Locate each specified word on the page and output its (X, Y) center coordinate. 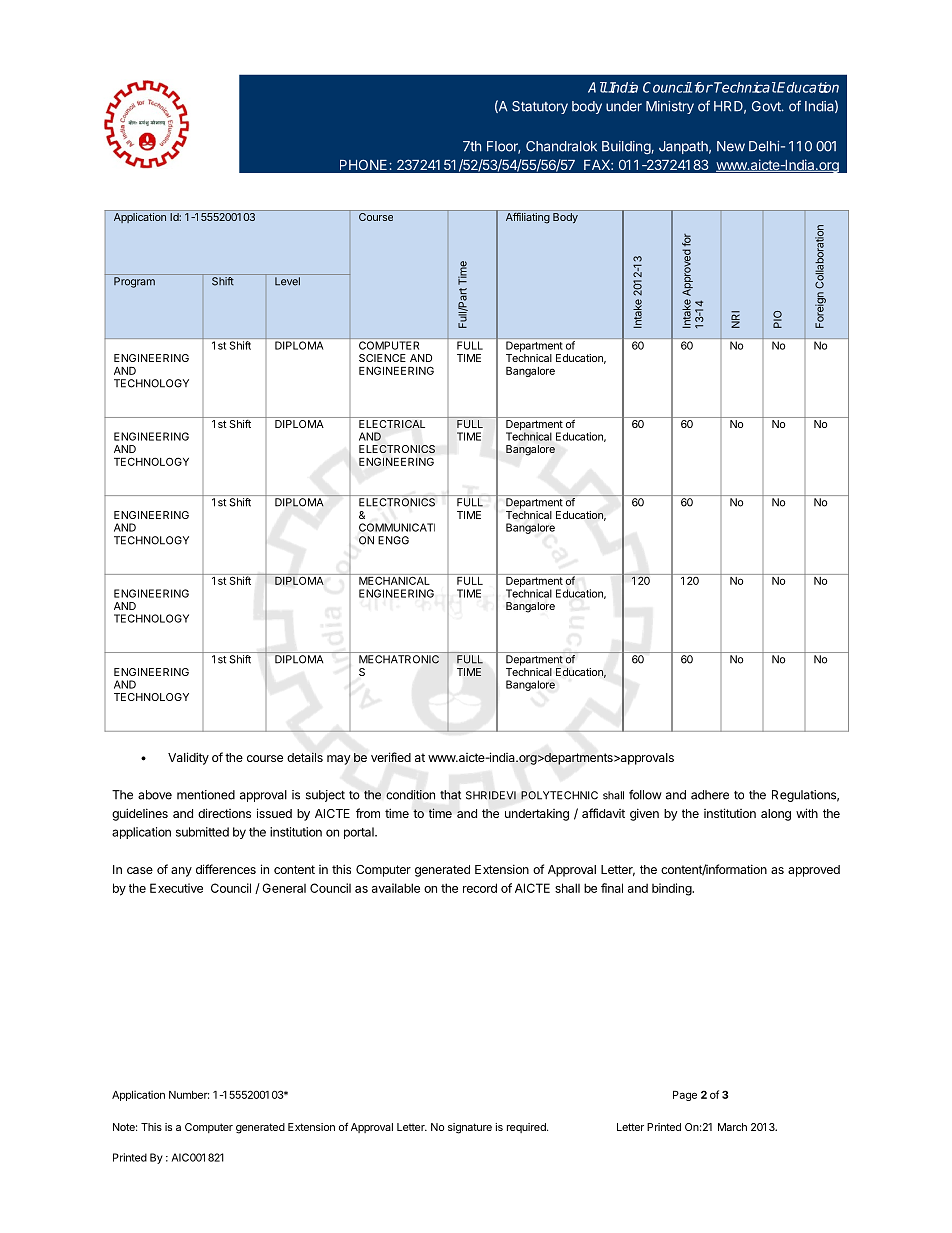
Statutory (540, 107)
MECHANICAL (394, 579)
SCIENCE (382, 358)
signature (470, 1128)
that (450, 795)
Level (287, 281)
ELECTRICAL (392, 422)
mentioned (206, 795)
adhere (710, 795)
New (731, 146)
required (527, 1128)
